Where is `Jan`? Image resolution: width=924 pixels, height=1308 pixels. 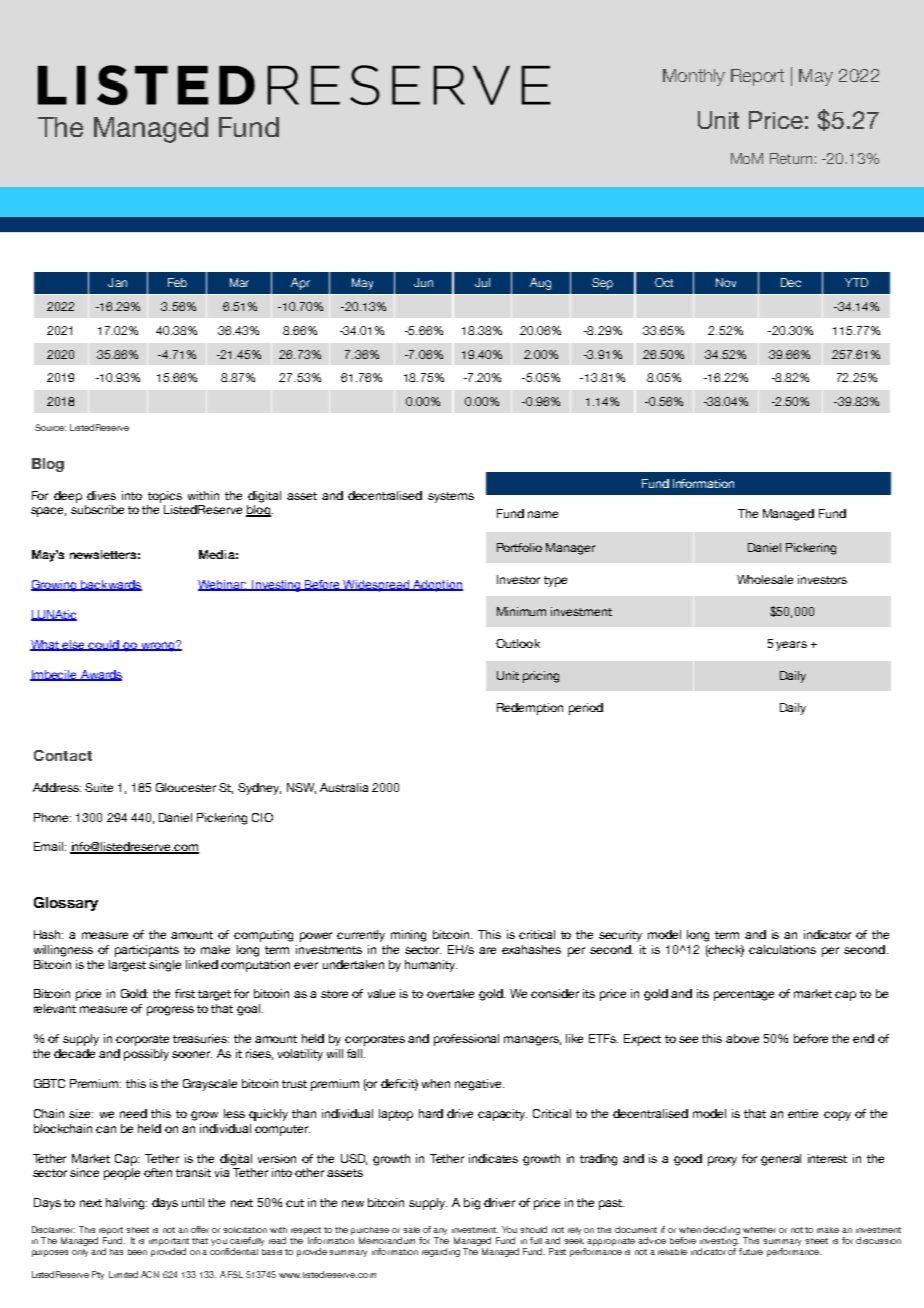 Jan is located at coordinates (117, 282).
